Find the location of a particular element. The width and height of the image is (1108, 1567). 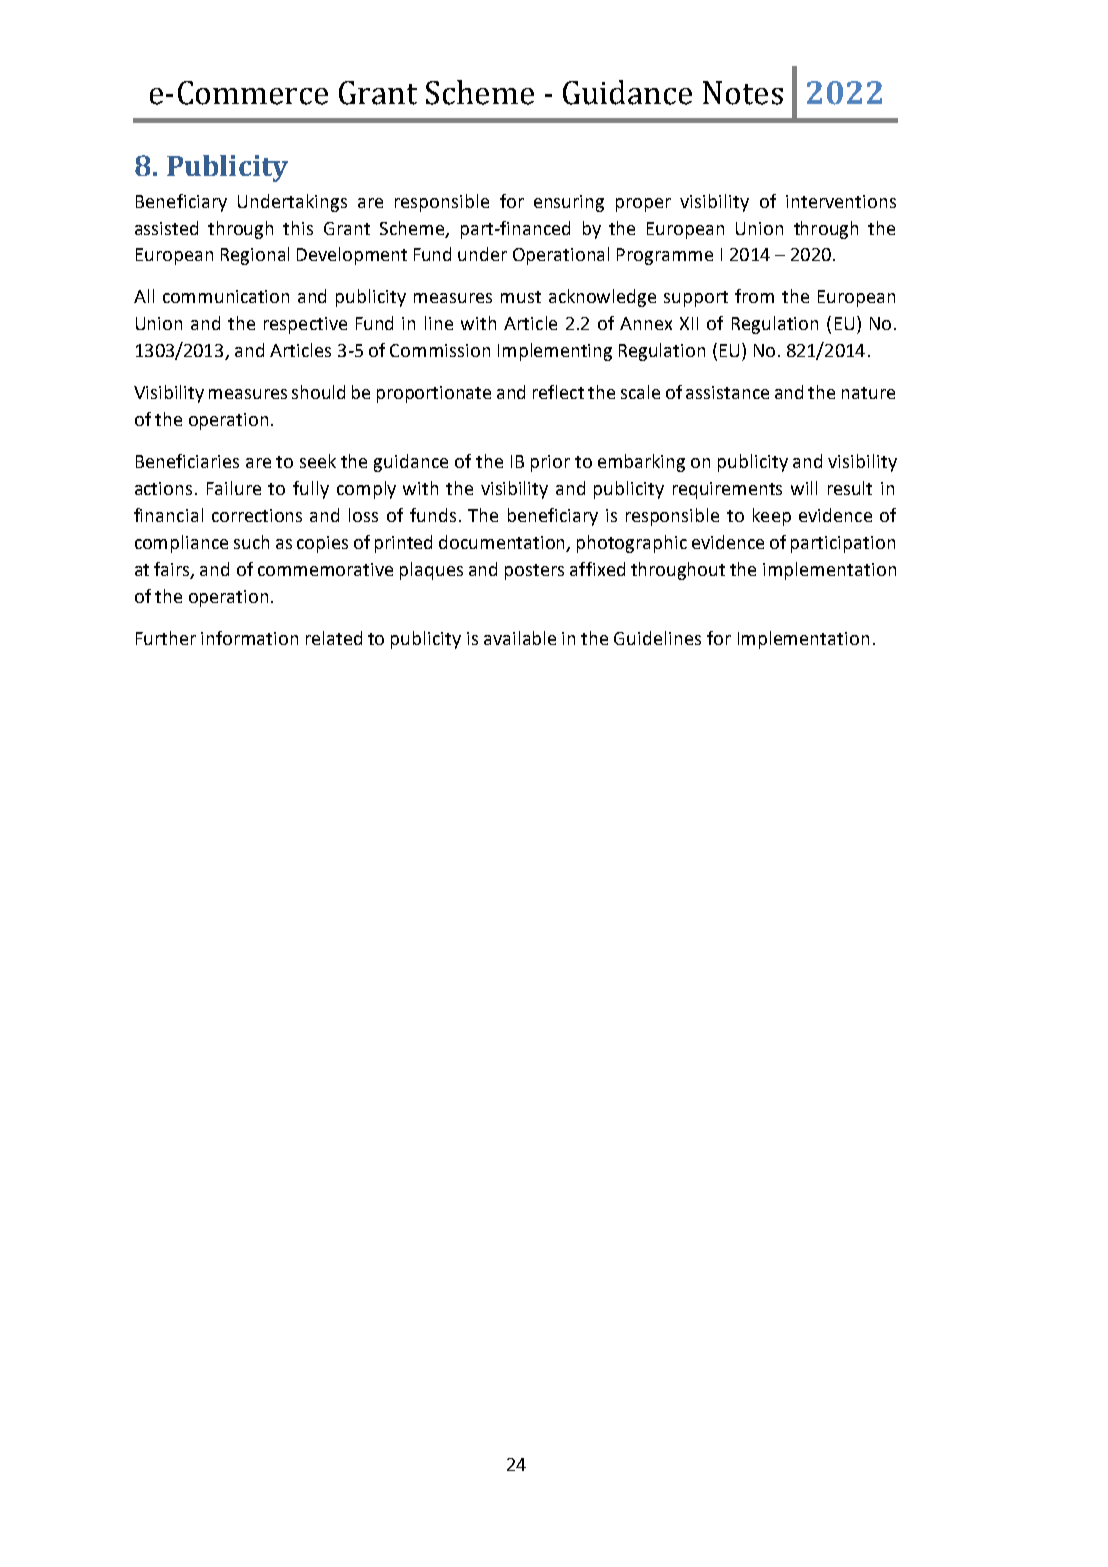

available is located at coordinates (520, 638).
